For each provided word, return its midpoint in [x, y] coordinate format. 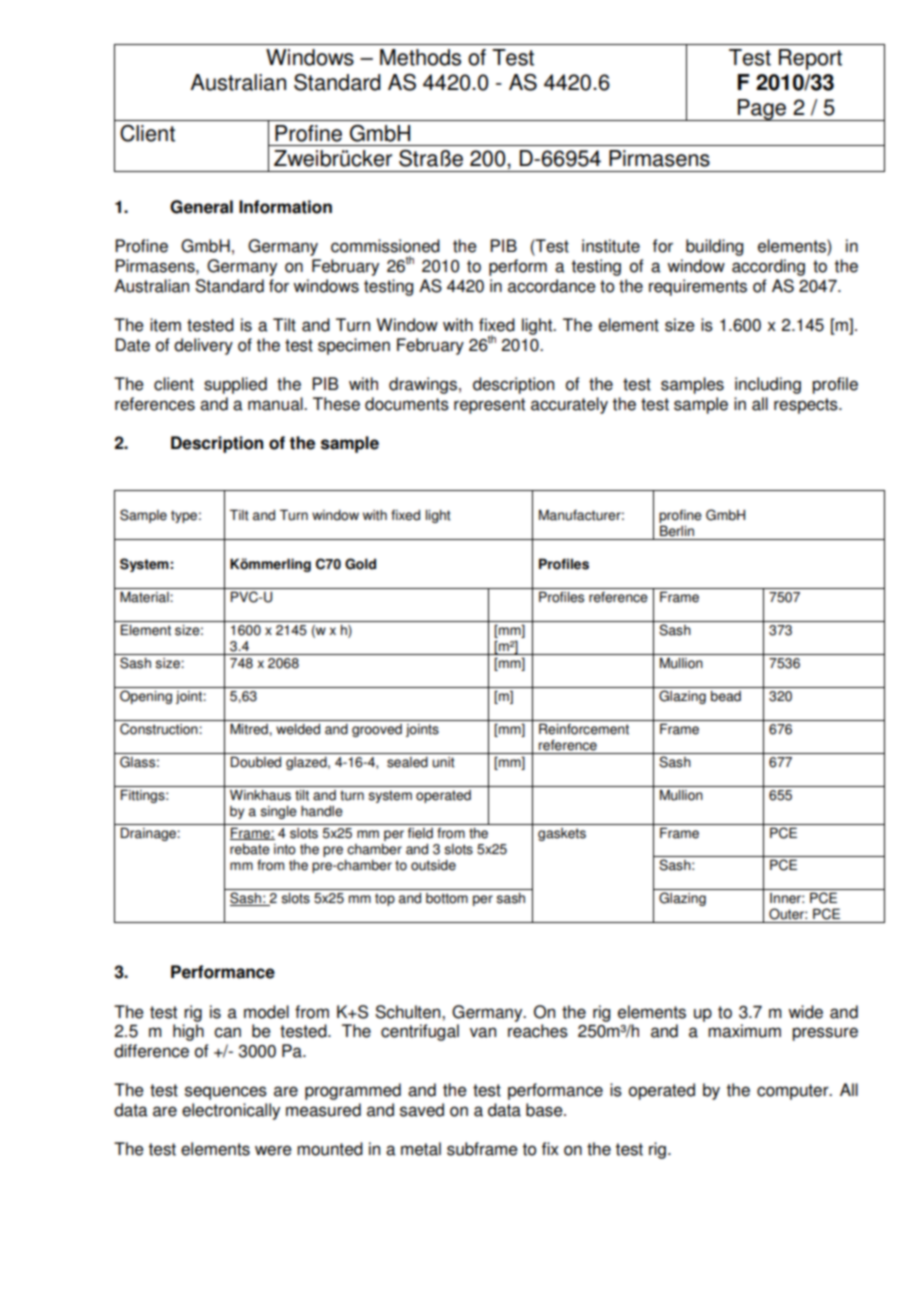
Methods [420, 57]
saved [422, 1110]
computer [794, 1092]
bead [726, 696]
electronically [231, 1111]
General [201, 207]
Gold [360, 564]
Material [145, 597]
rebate [250, 849]
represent [489, 406]
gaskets [562, 834]
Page [762, 110]
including [768, 385]
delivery [203, 346]
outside [433, 865]
